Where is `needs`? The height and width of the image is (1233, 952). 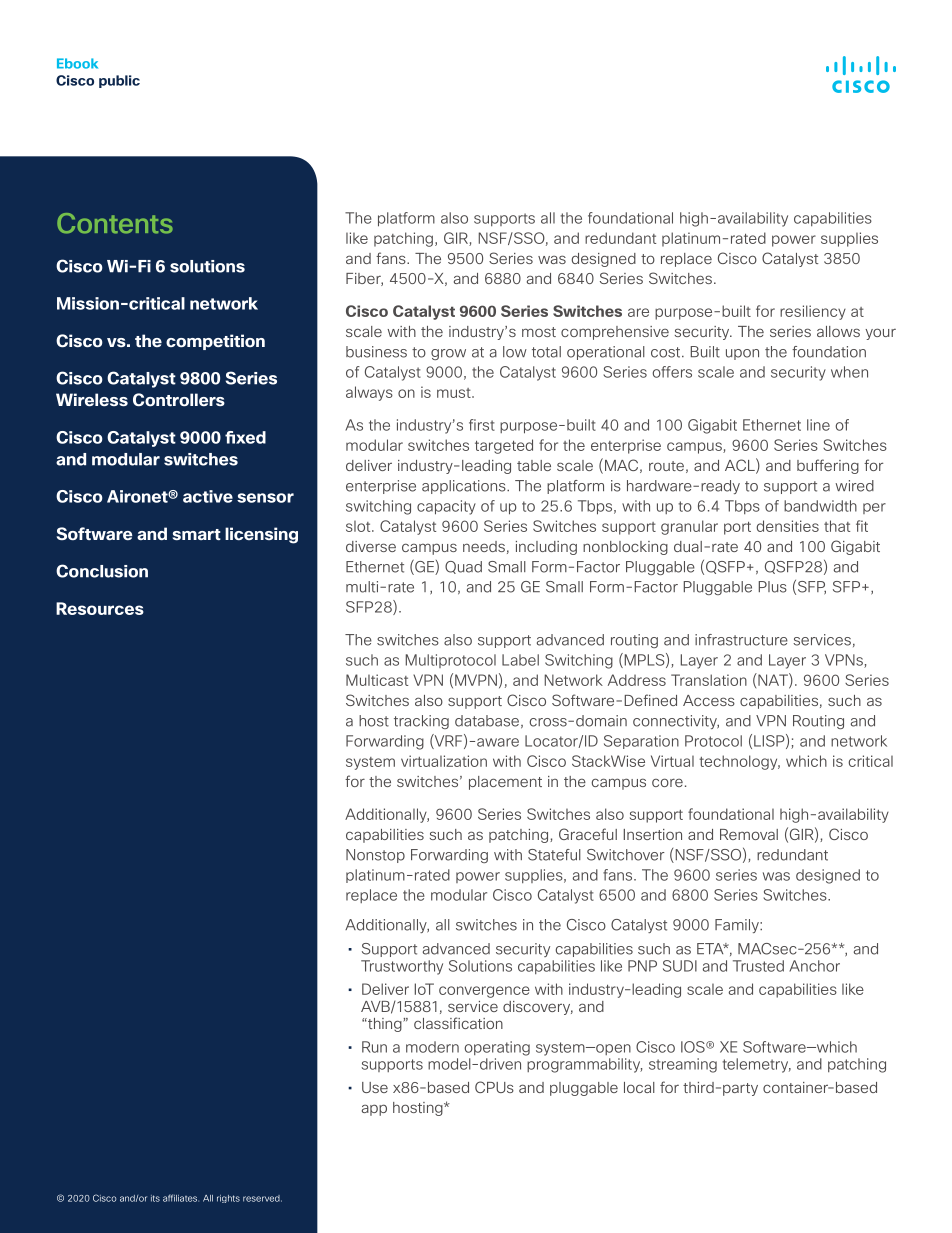 needs is located at coordinates (484, 546).
